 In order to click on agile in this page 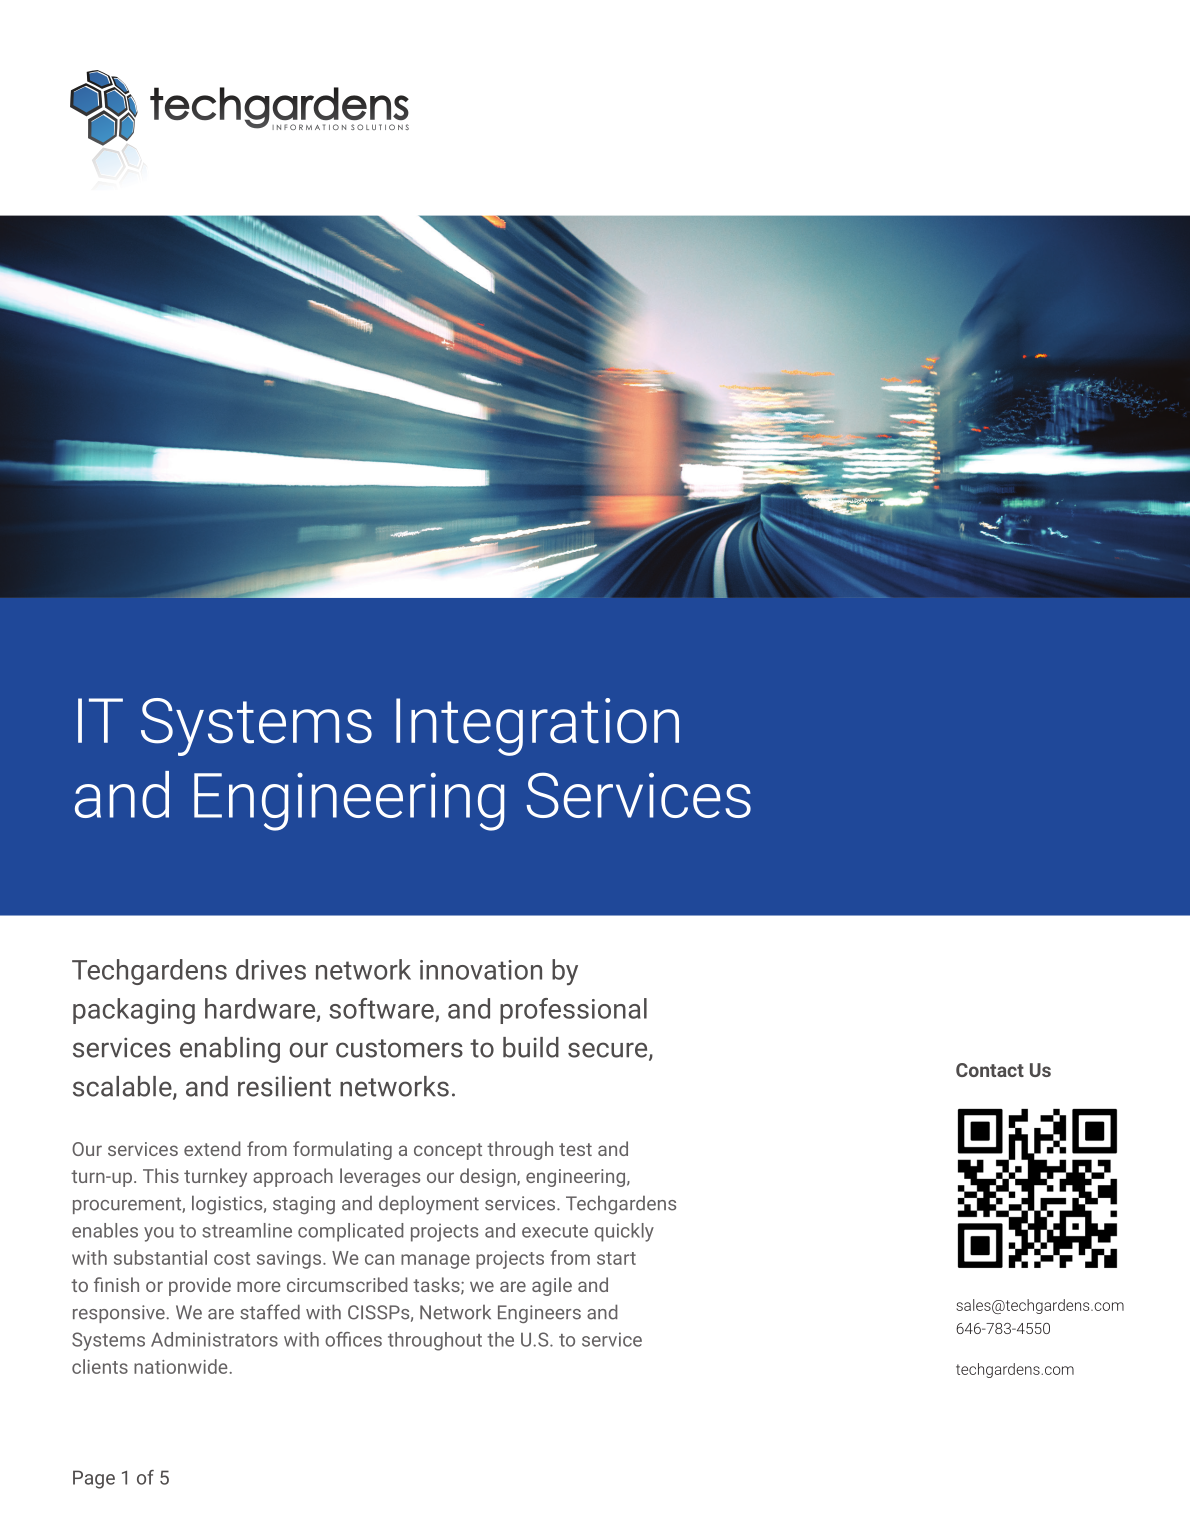, I will do `click(552, 1286)`.
